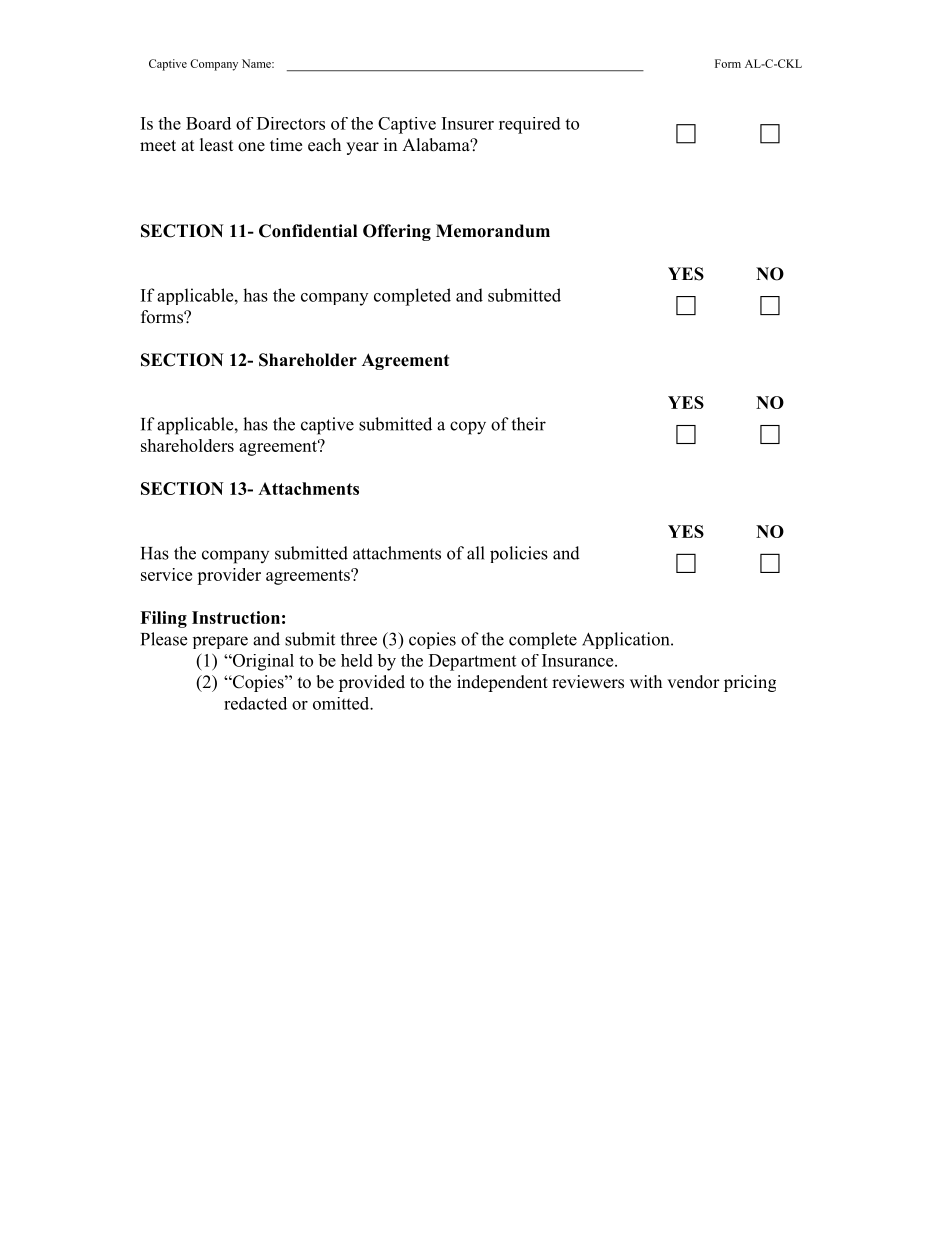 The width and height of the document is (952, 1233). What do you see at coordinates (693, 682) in the document?
I see `vendor` at bounding box center [693, 682].
